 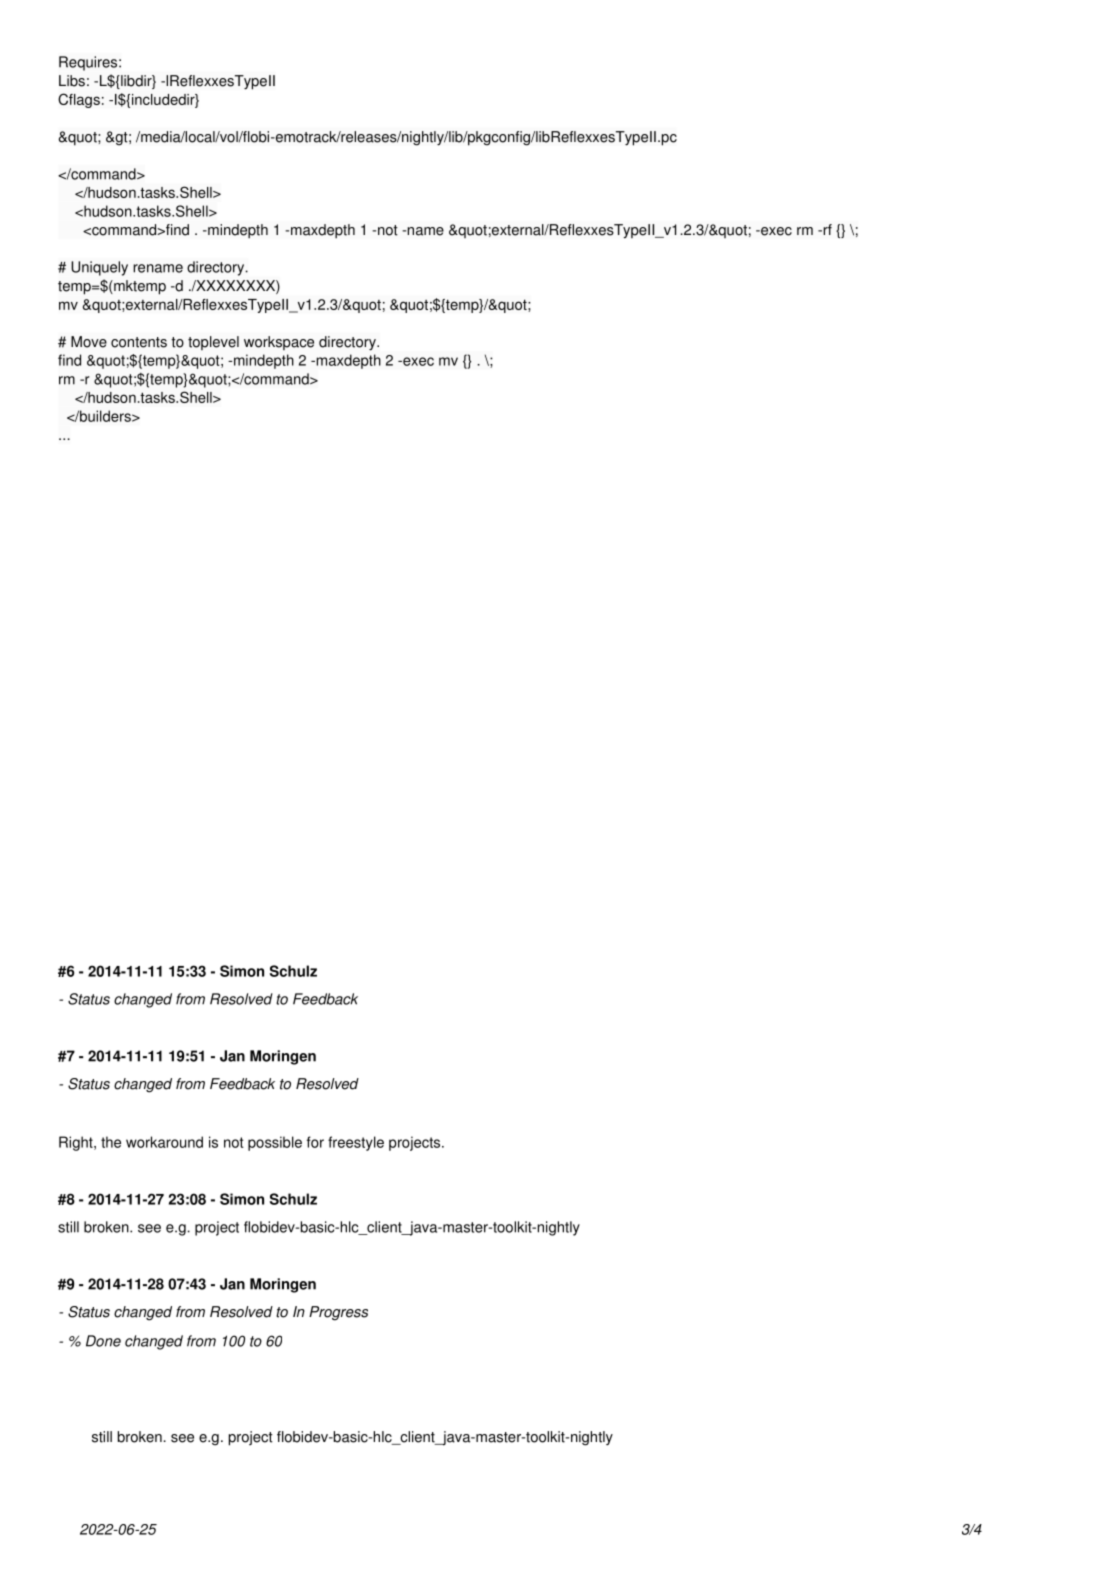 What do you see at coordinates (103, 1341) in the document?
I see `Done` at bounding box center [103, 1341].
